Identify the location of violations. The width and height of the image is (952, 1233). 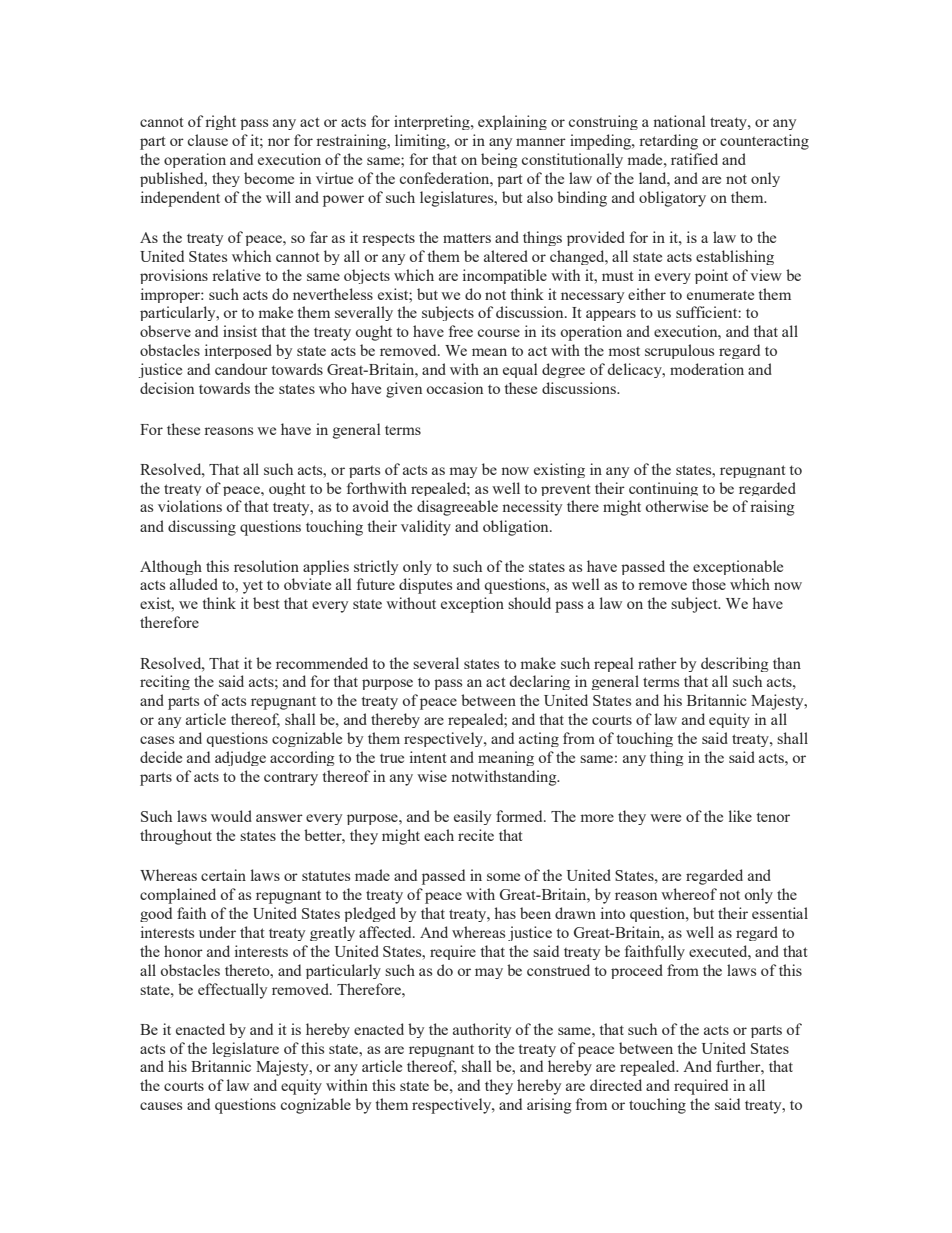
(190, 506).
